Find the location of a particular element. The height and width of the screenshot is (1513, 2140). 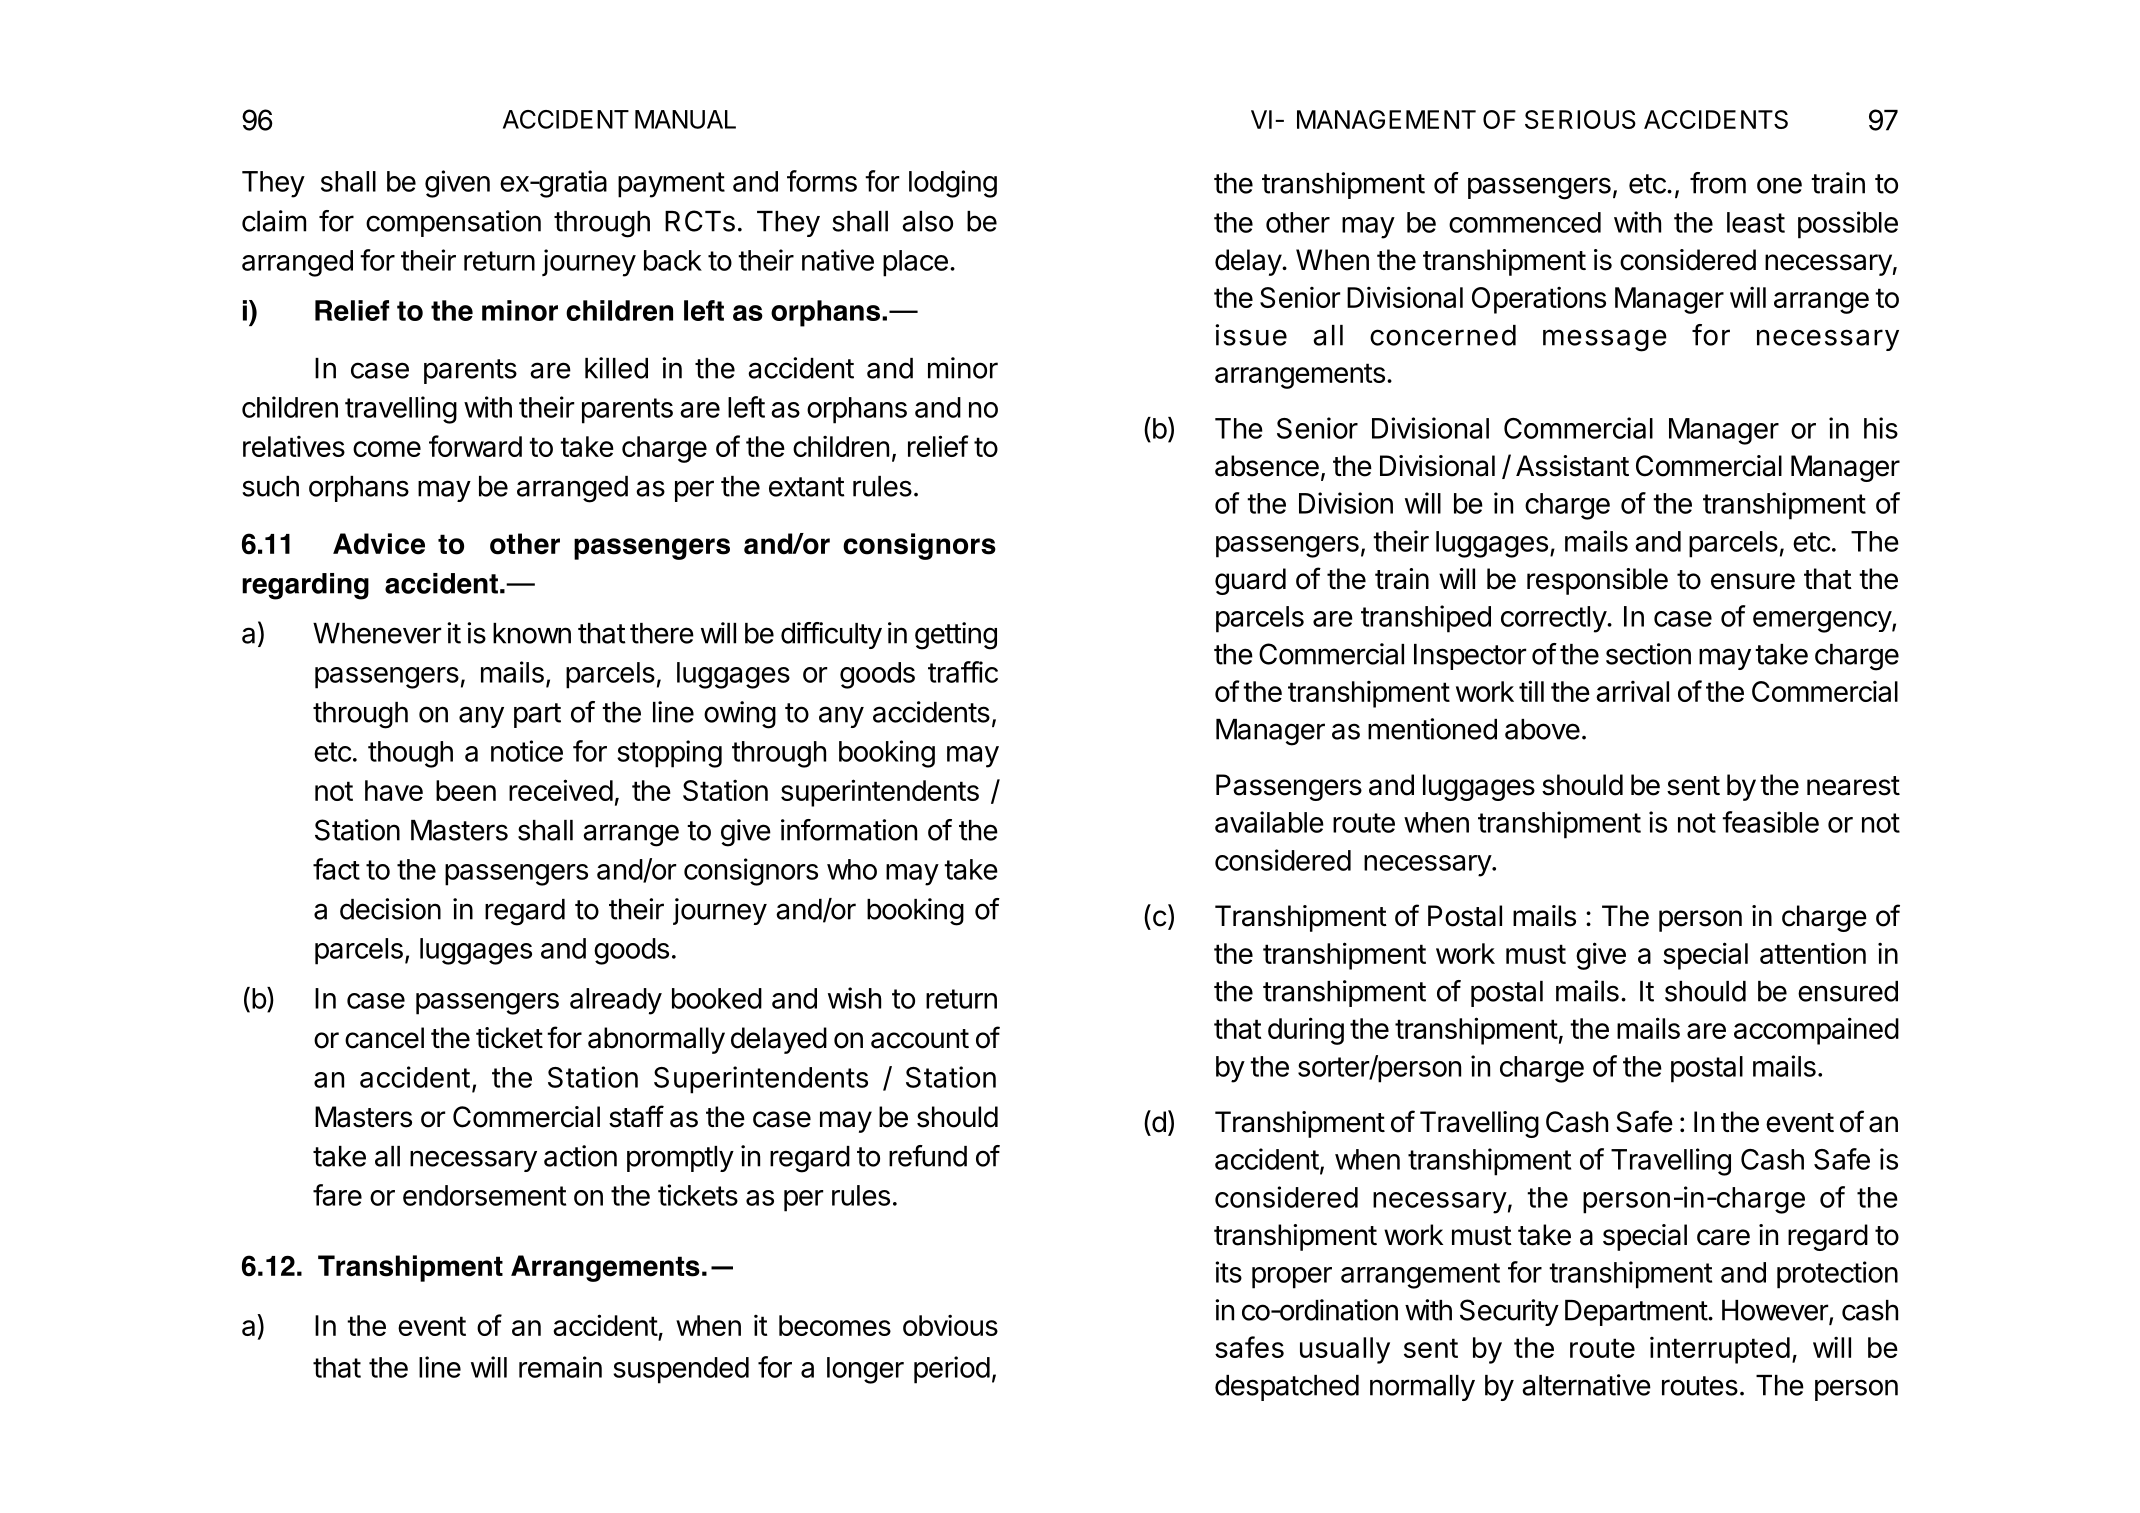

compensation is located at coordinates (453, 223).
